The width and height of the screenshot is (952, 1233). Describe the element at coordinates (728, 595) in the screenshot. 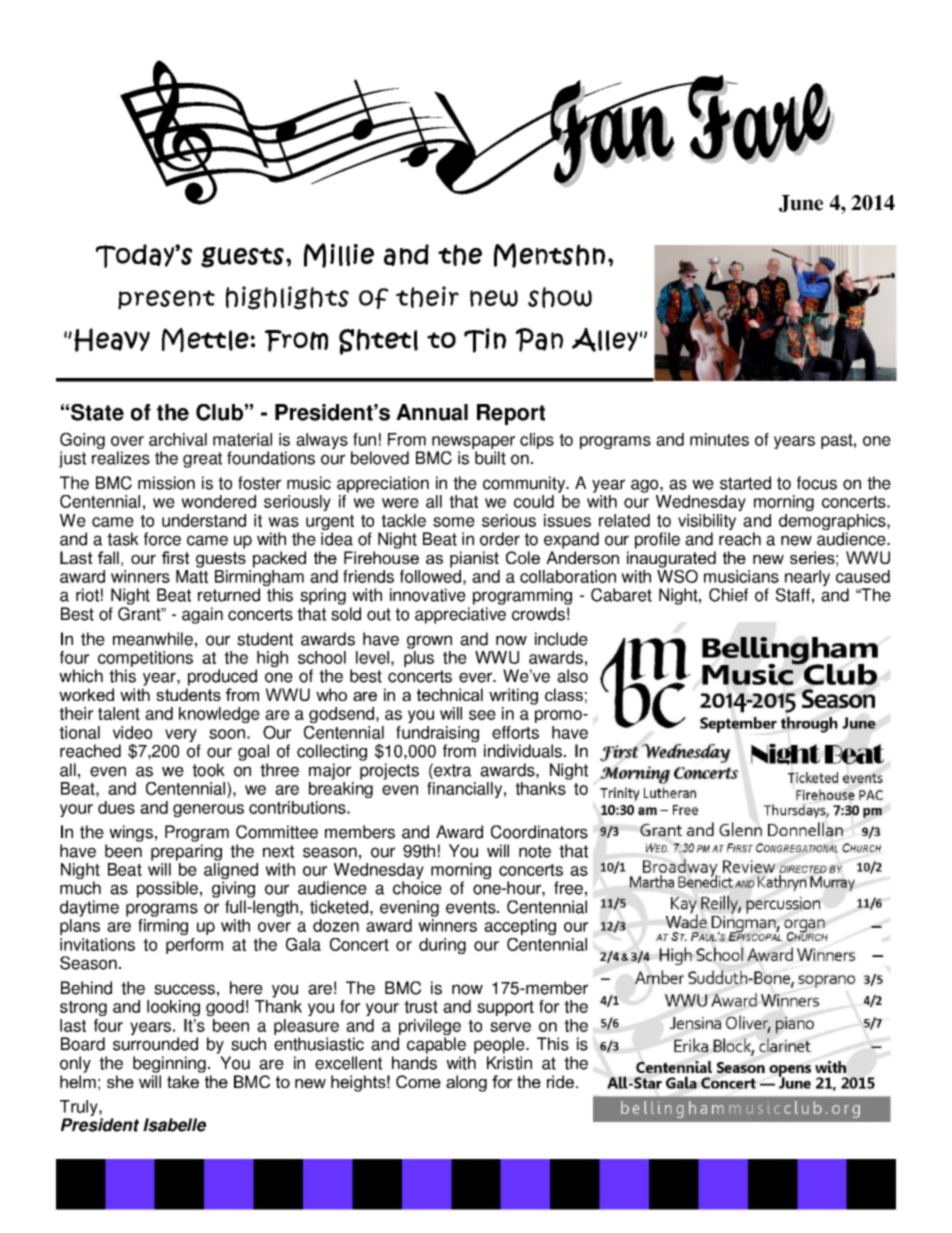

I see `Chief` at that location.
